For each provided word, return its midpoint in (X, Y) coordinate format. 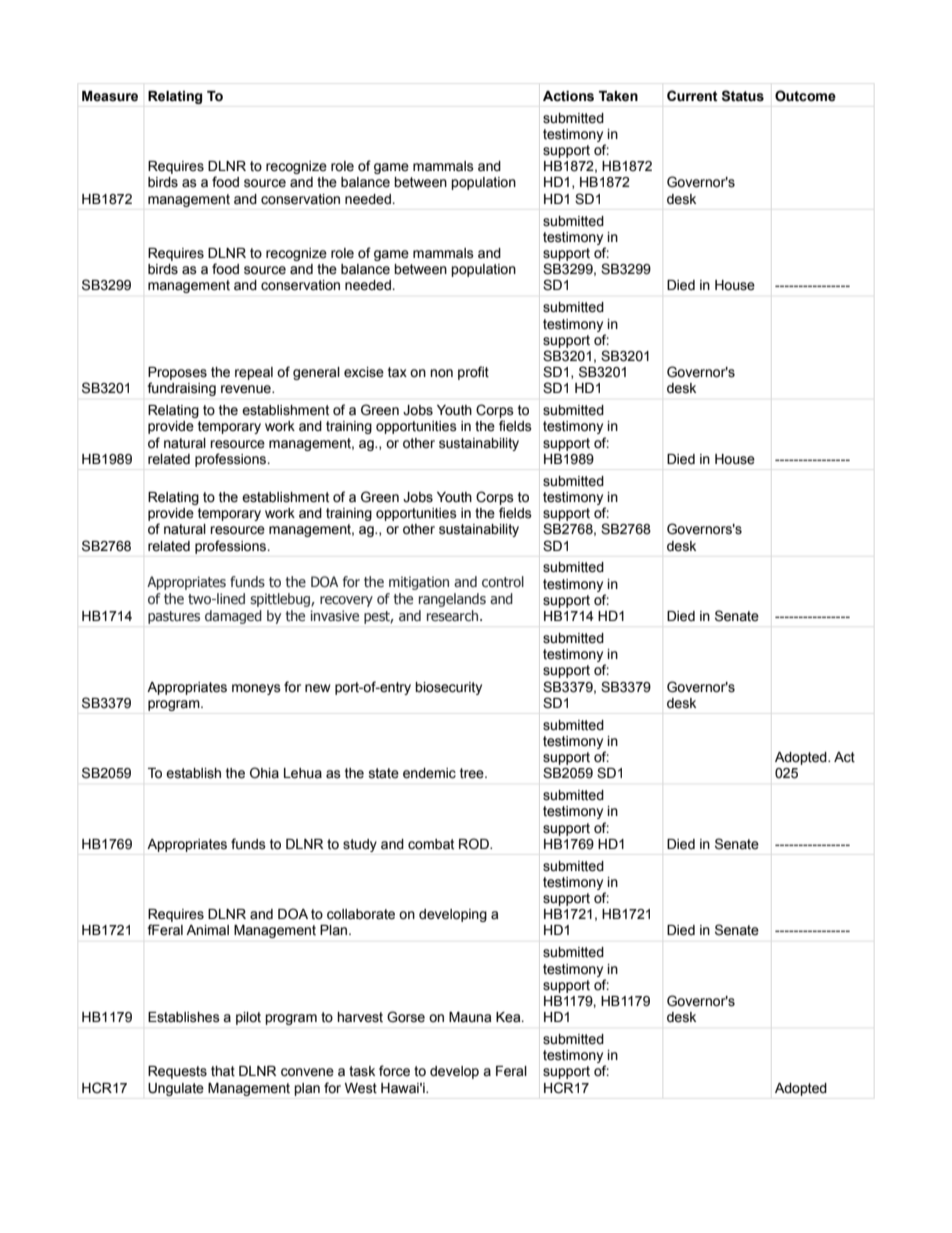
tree (473, 773)
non (441, 373)
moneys (256, 689)
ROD (475, 843)
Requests (177, 1072)
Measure (110, 96)
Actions (568, 96)
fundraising (182, 389)
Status (743, 96)
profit (473, 373)
